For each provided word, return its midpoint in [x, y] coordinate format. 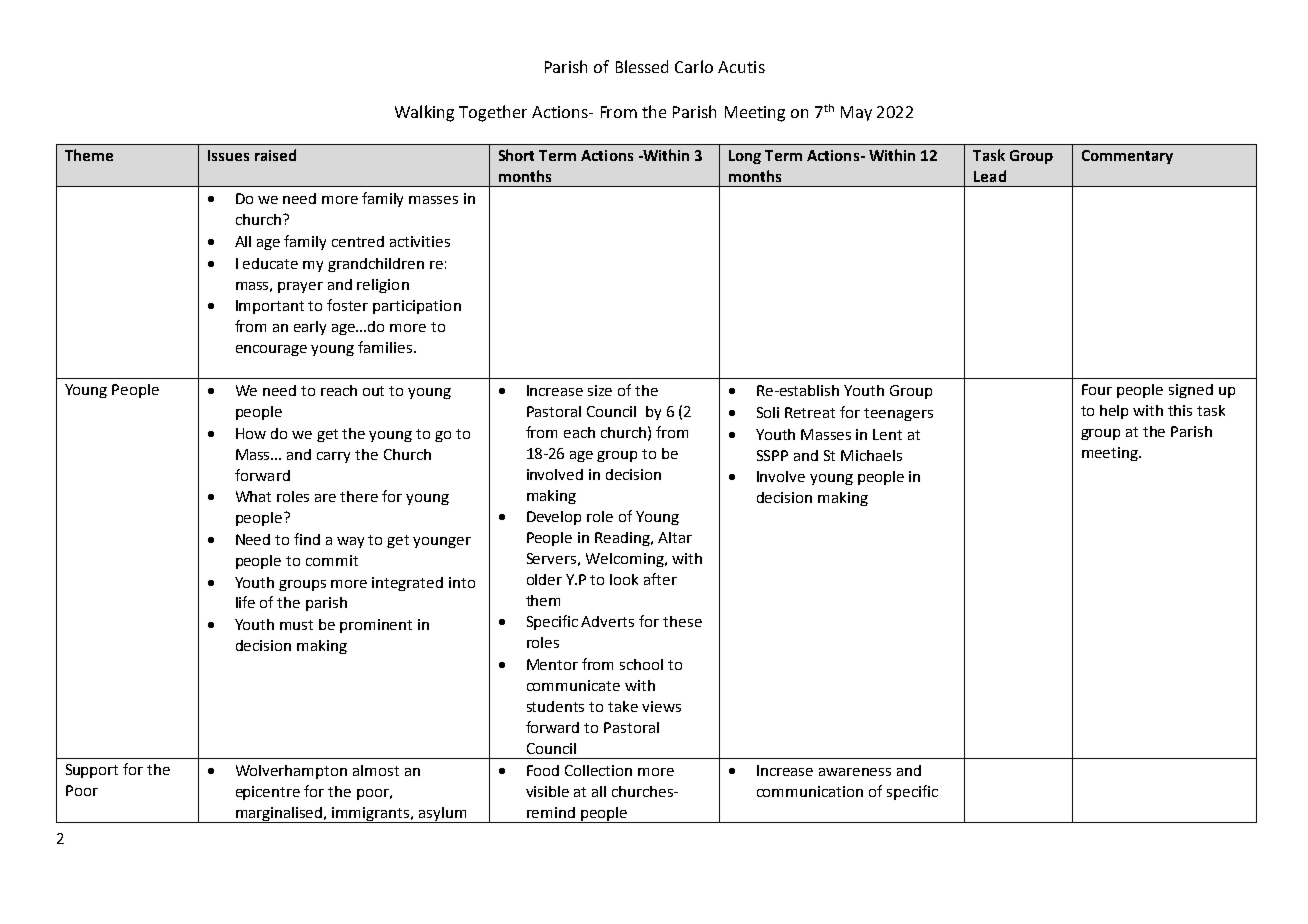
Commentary [1127, 157]
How [251, 433]
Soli [768, 412]
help [1114, 412]
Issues [228, 155]
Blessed [642, 66]
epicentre [268, 793]
